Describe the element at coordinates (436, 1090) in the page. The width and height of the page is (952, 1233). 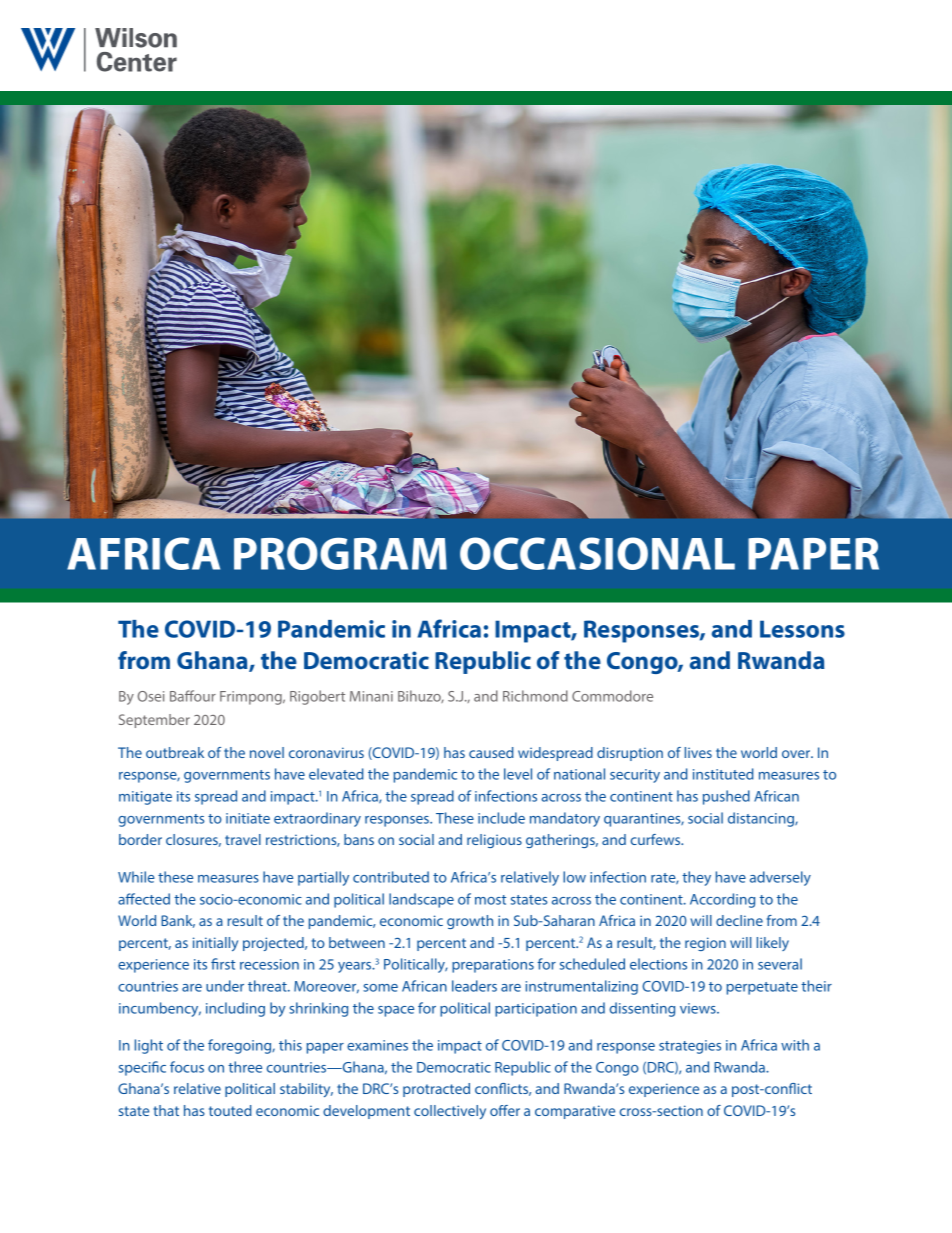
I see `protracted` at that location.
